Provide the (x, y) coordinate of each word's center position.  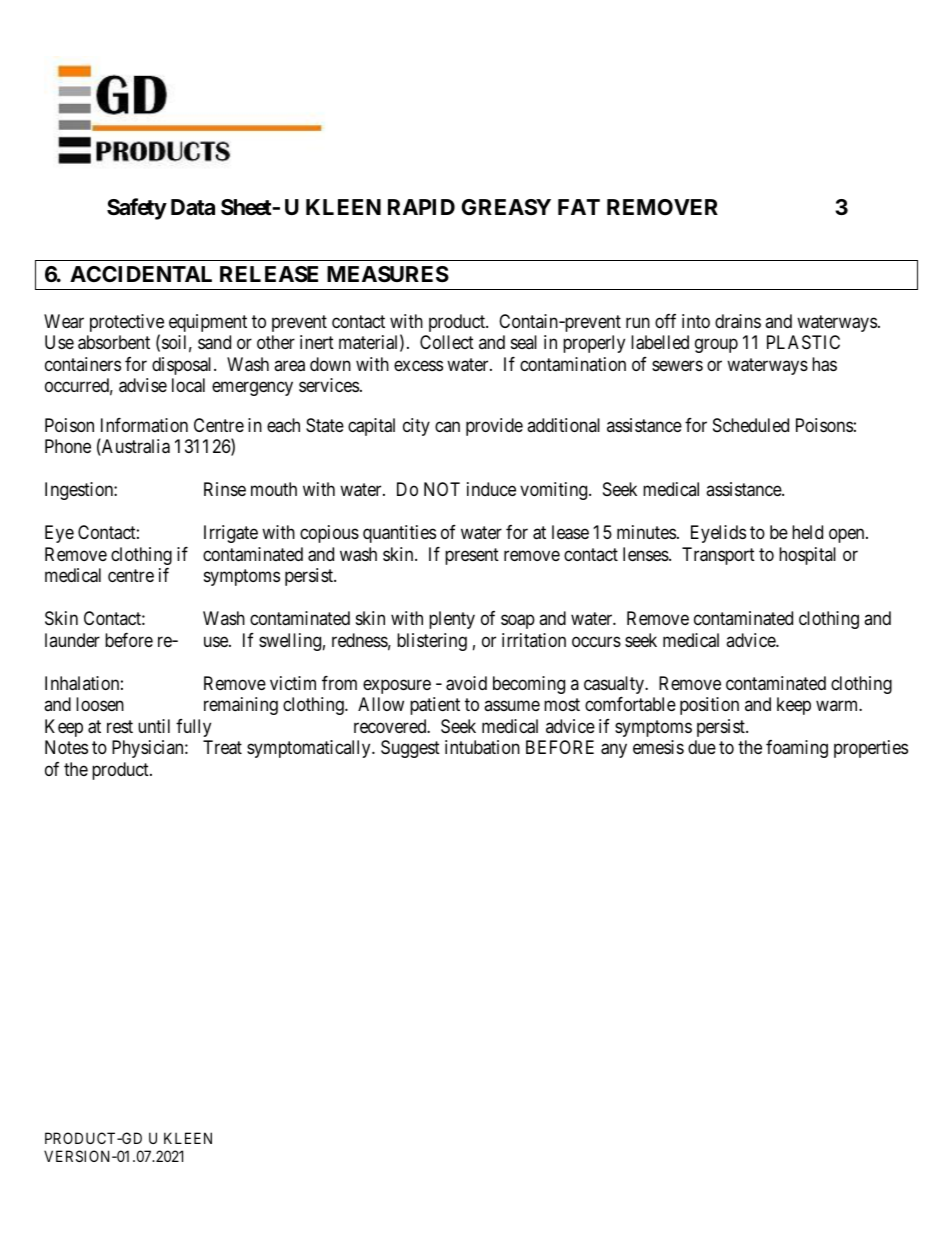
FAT (579, 207)
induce (491, 489)
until (154, 726)
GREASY (506, 207)
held (807, 532)
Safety (137, 209)
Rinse (225, 489)
